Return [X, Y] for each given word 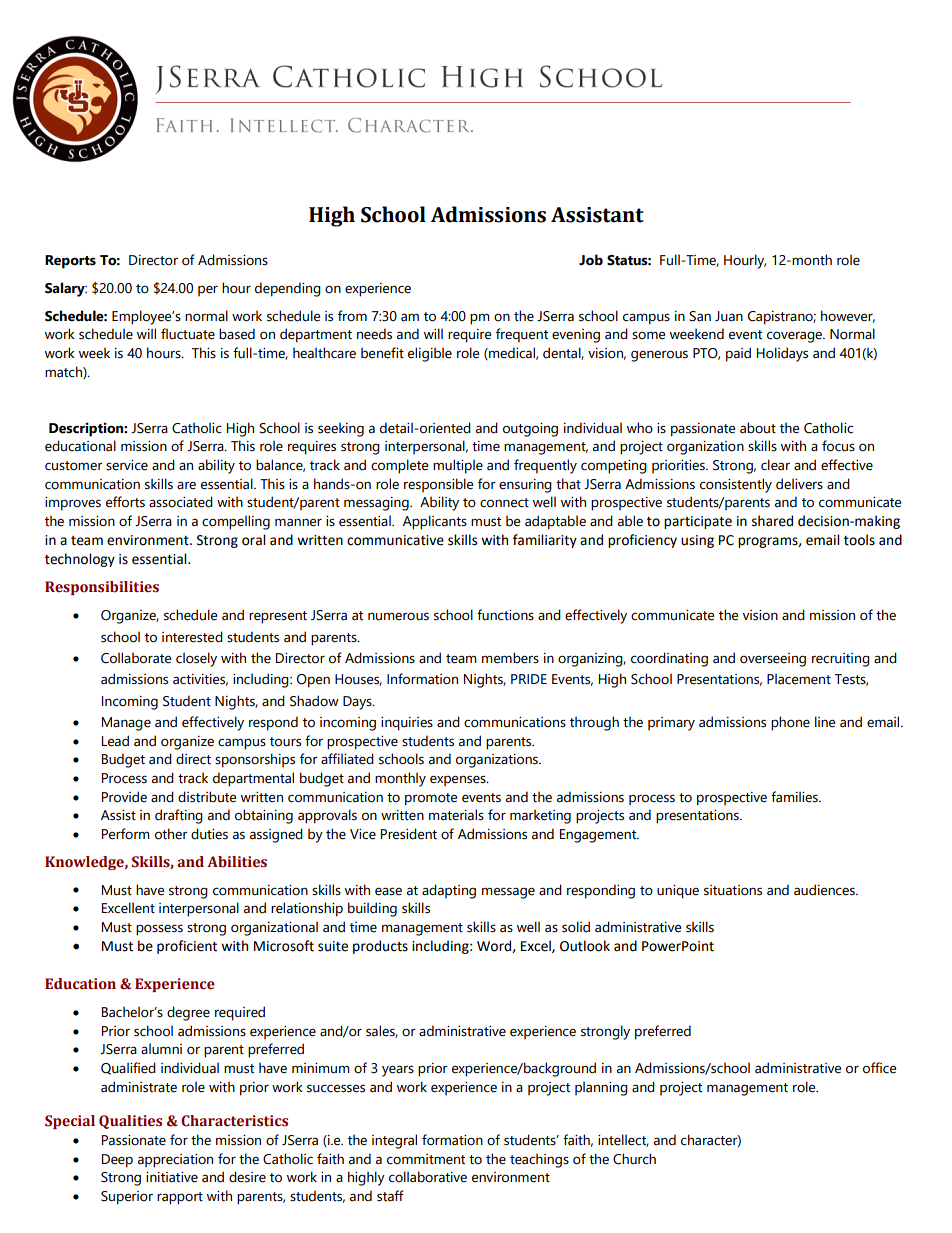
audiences [825, 890]
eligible [430, 354]
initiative [172, 1177]
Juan [729, 316]
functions [505, 615]
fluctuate [188, 334]
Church [634, 1159]
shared [772, 521]
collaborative [428, 1177]
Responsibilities [102, 588]
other [171, 834]
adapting [449, 891]
